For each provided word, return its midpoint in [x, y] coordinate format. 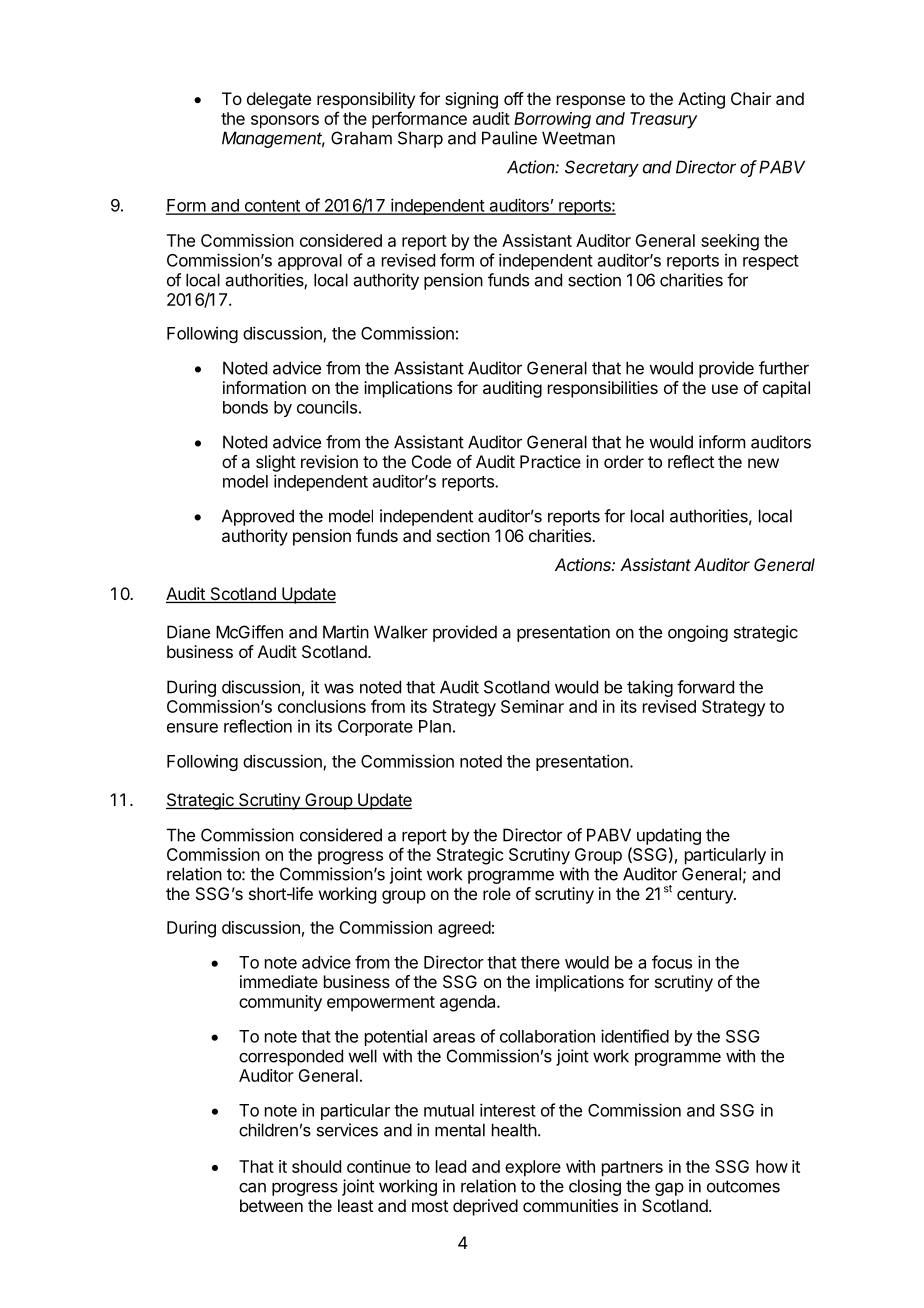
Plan [435, 726]
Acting [701, 100]
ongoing [698, 633]
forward [705, 687]
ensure [192, 728]
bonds [245, 407]
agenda [469, 1003]
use [725, 389]
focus [672, 962]
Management [273, 139]
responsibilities [603, 389]
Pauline [509, 138]
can [252, 1187]
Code [431, 461]
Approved [258, 517]
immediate [279, 981]
